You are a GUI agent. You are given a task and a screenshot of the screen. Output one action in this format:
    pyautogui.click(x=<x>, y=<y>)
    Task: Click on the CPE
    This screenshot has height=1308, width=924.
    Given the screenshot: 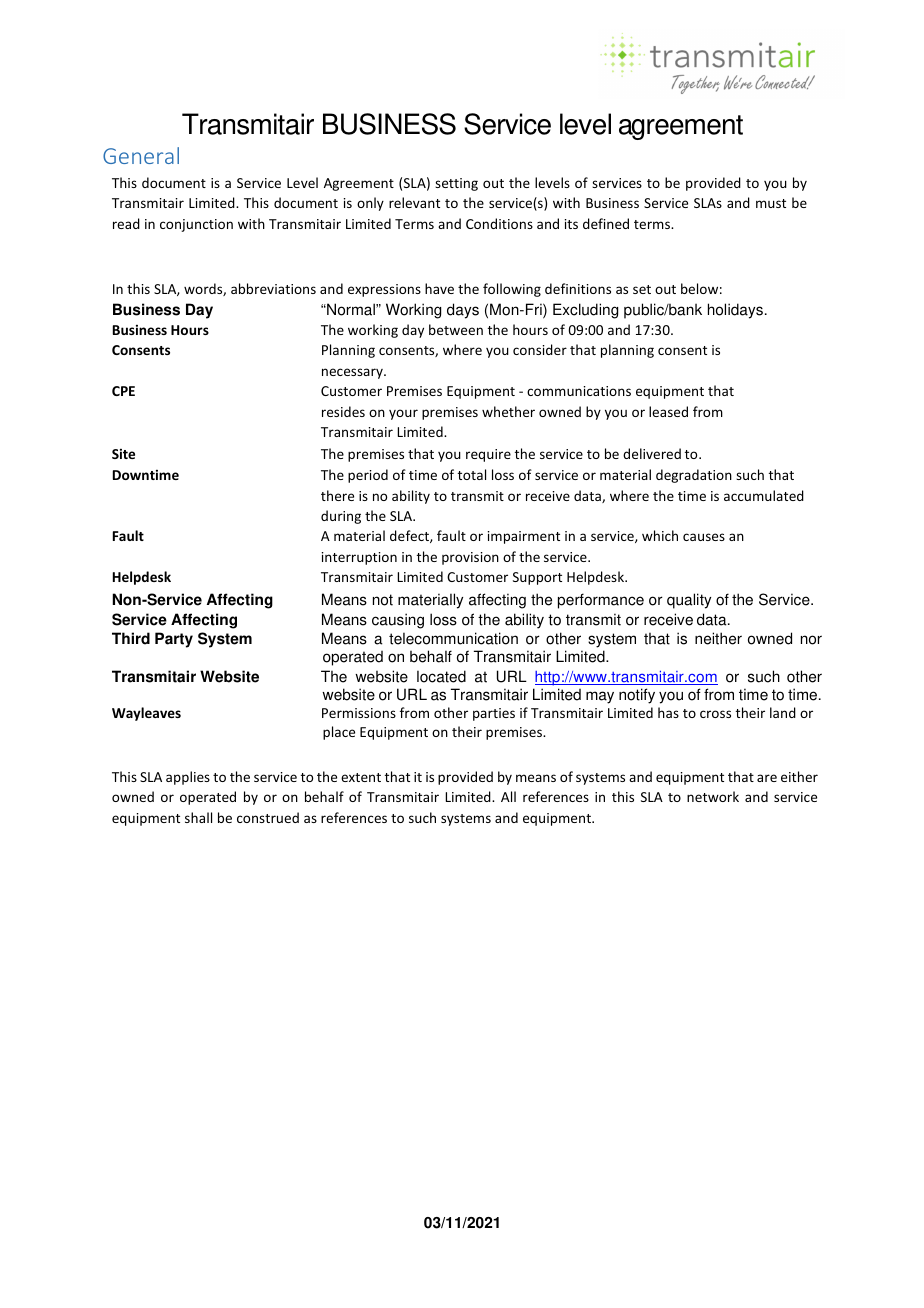 What is the action you would take?
    pyautogui.click(x=123, y=391)
